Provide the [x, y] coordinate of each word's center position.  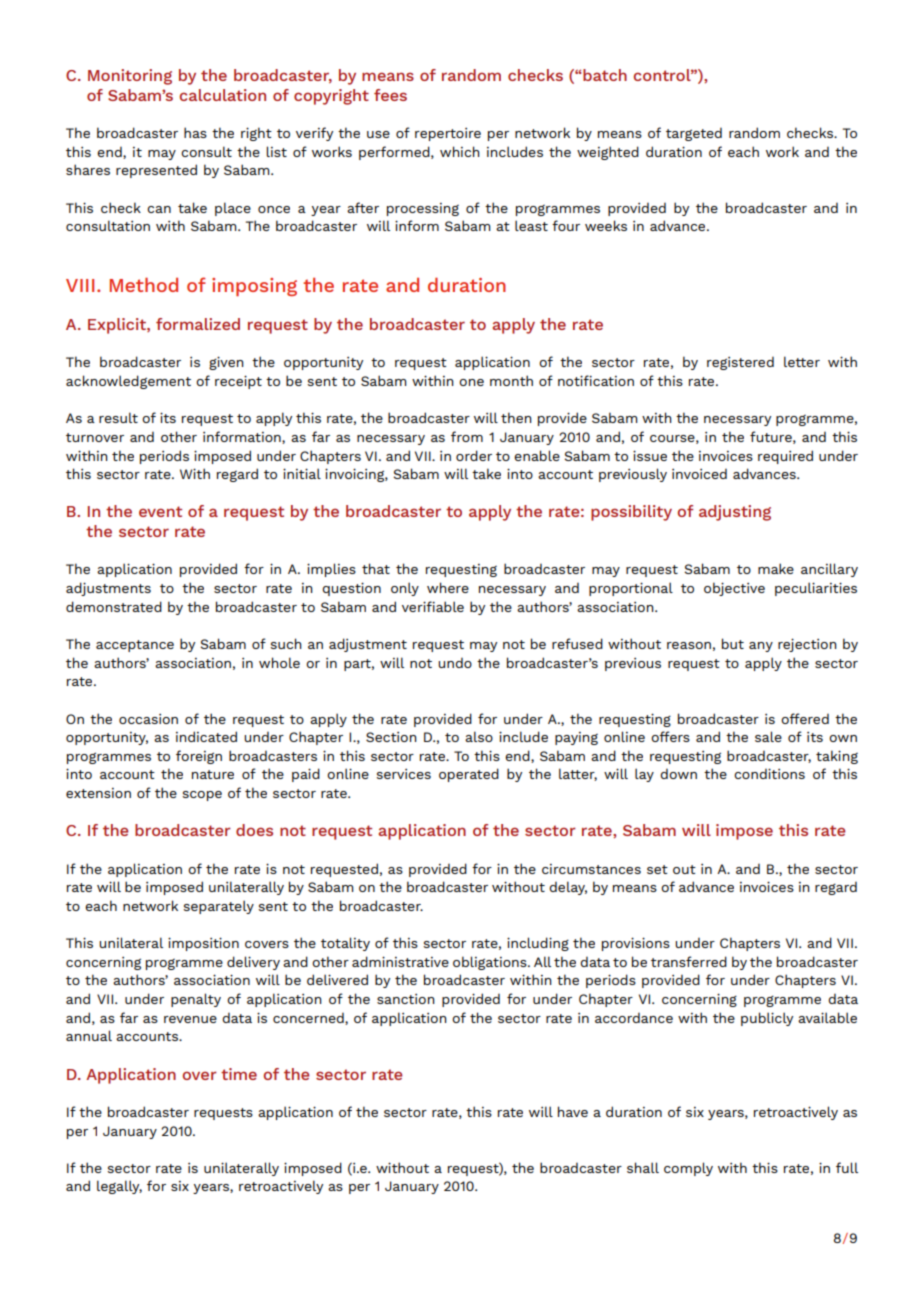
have [573, 1111]
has [195, 132]
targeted [694, 134]
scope [202, 796]
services [403, 774]
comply [688, 1169]
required [785, 457]
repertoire [448, 134]
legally [119, 1187]
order [474, 455]
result [118, 417]
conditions [769, 774]
